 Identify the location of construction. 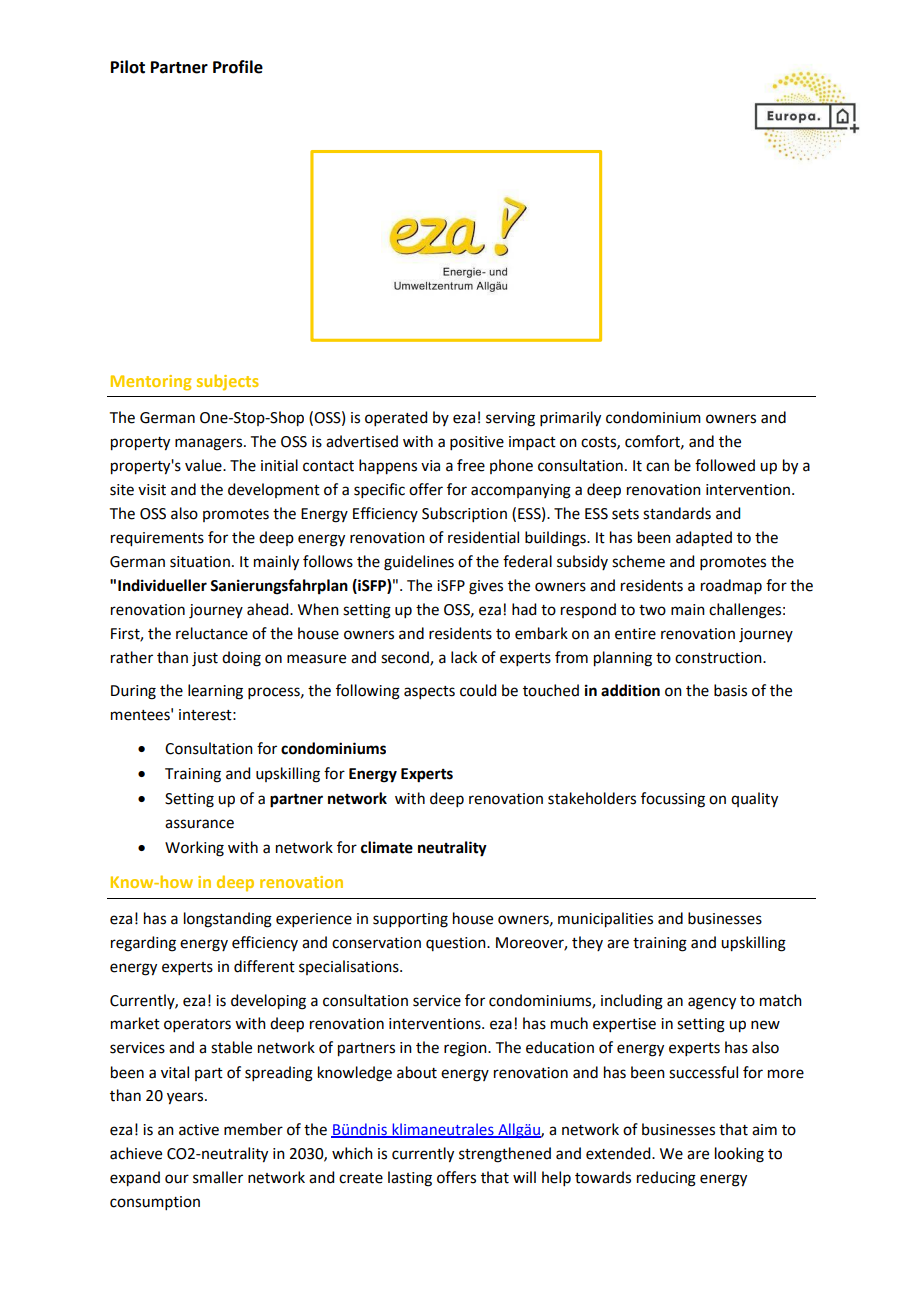
(719, 658).
